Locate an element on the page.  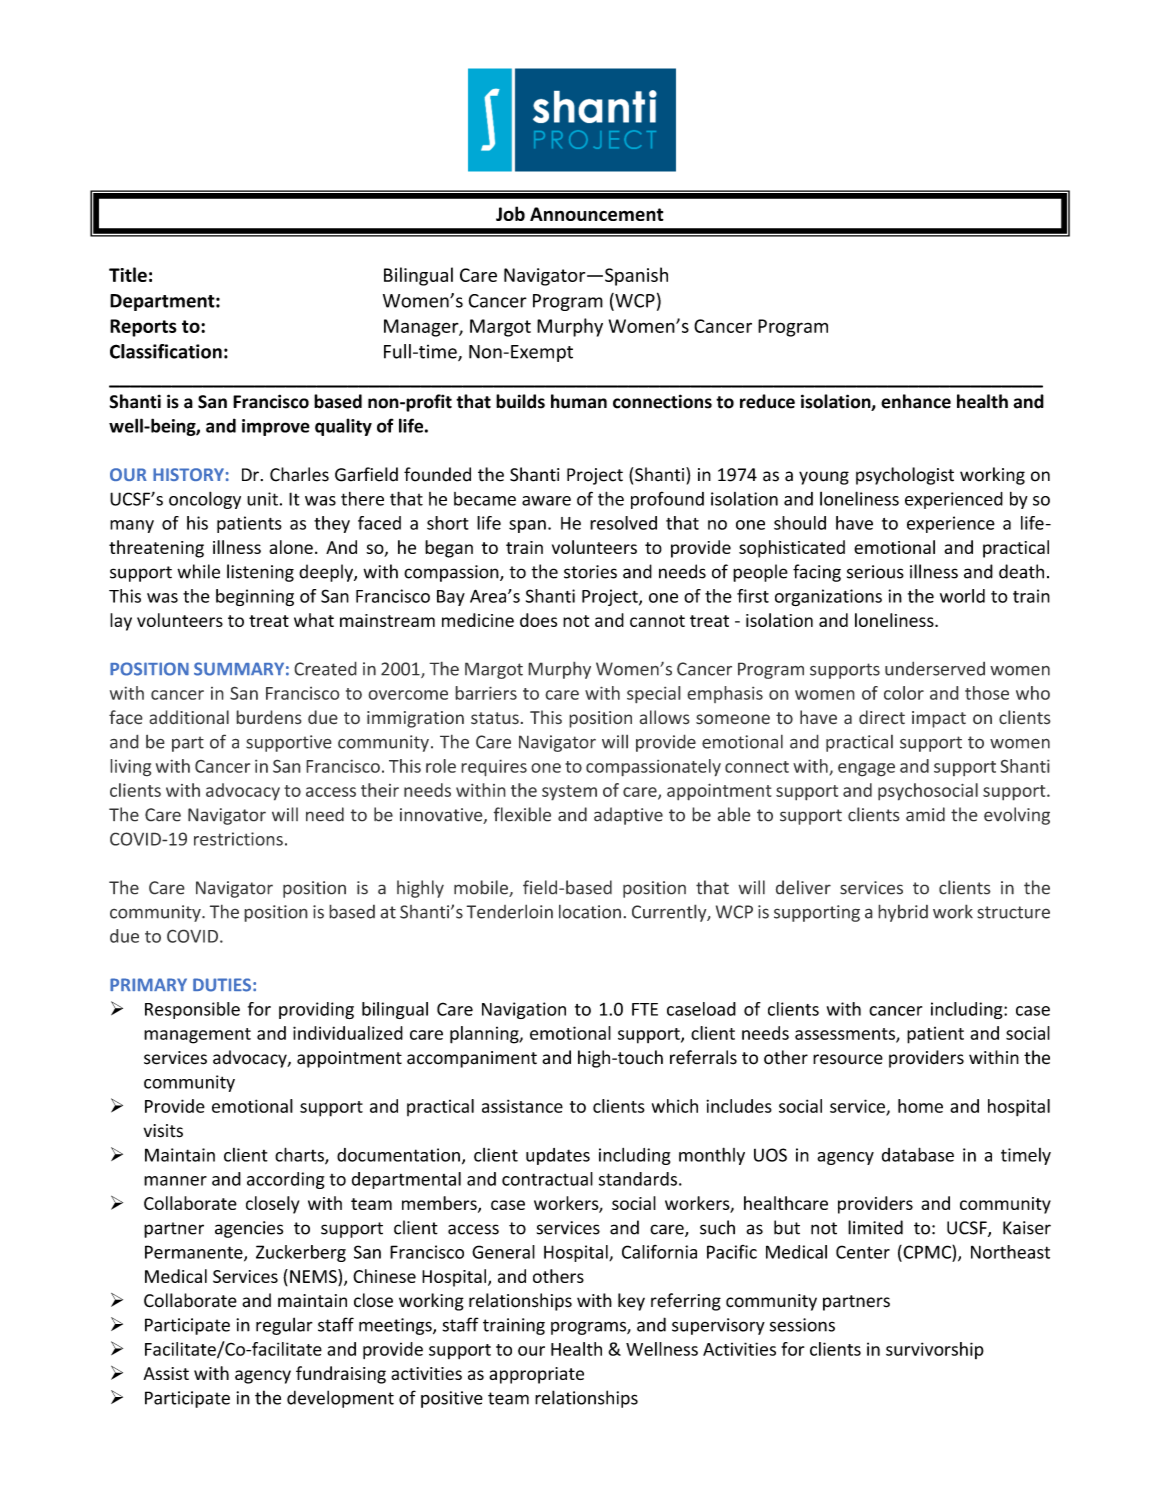
Navigation is located at coordinates (524, 1010).
